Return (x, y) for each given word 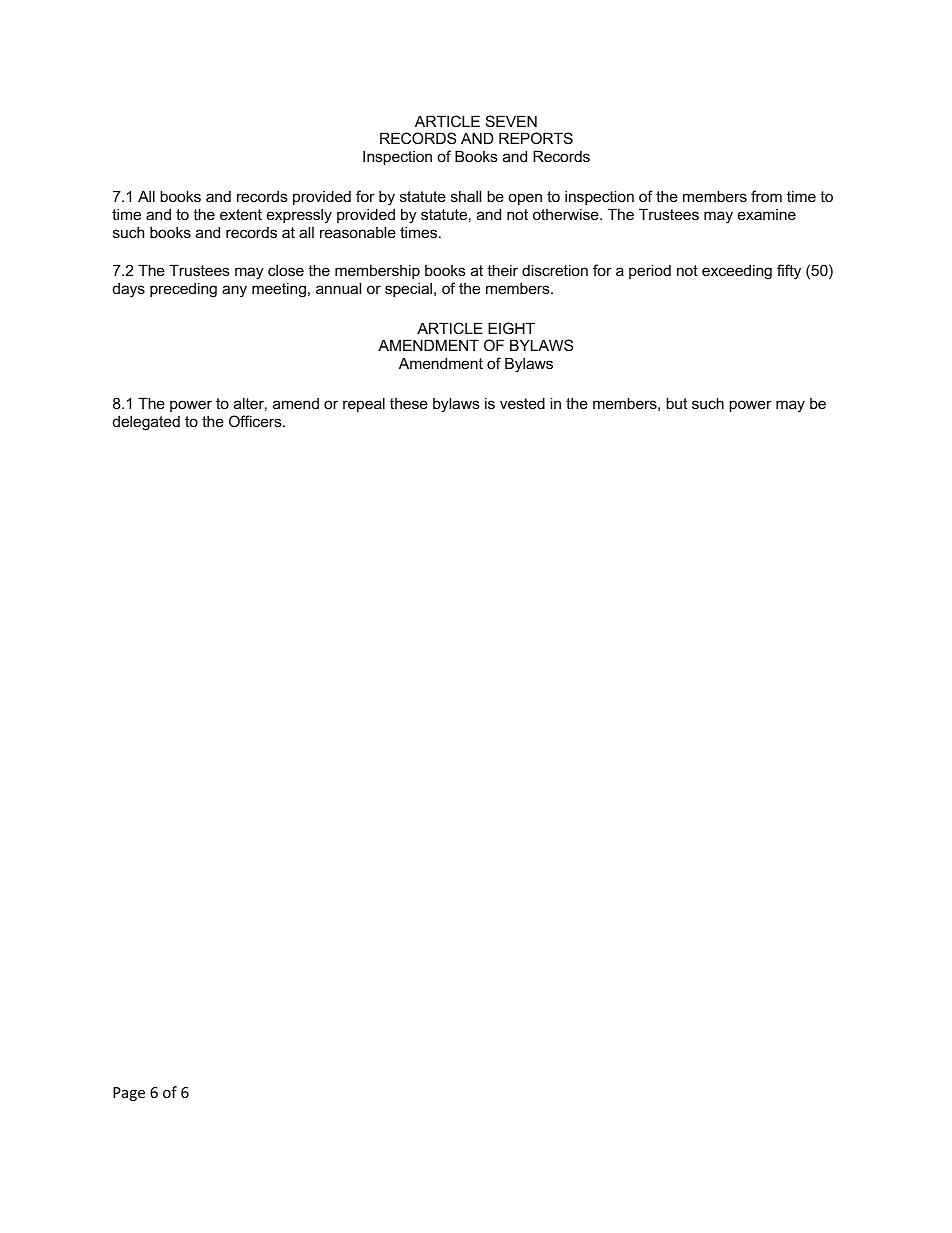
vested (522, 403)
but (676, 403)
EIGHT (511, 328)
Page (129, 1094)
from (766, 196)
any (234, 291)
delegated (146, 423)
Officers (256, 421)
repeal (364, 404)
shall (466, 196)
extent (241, 214)
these (409, 403)
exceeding (737, 272)
